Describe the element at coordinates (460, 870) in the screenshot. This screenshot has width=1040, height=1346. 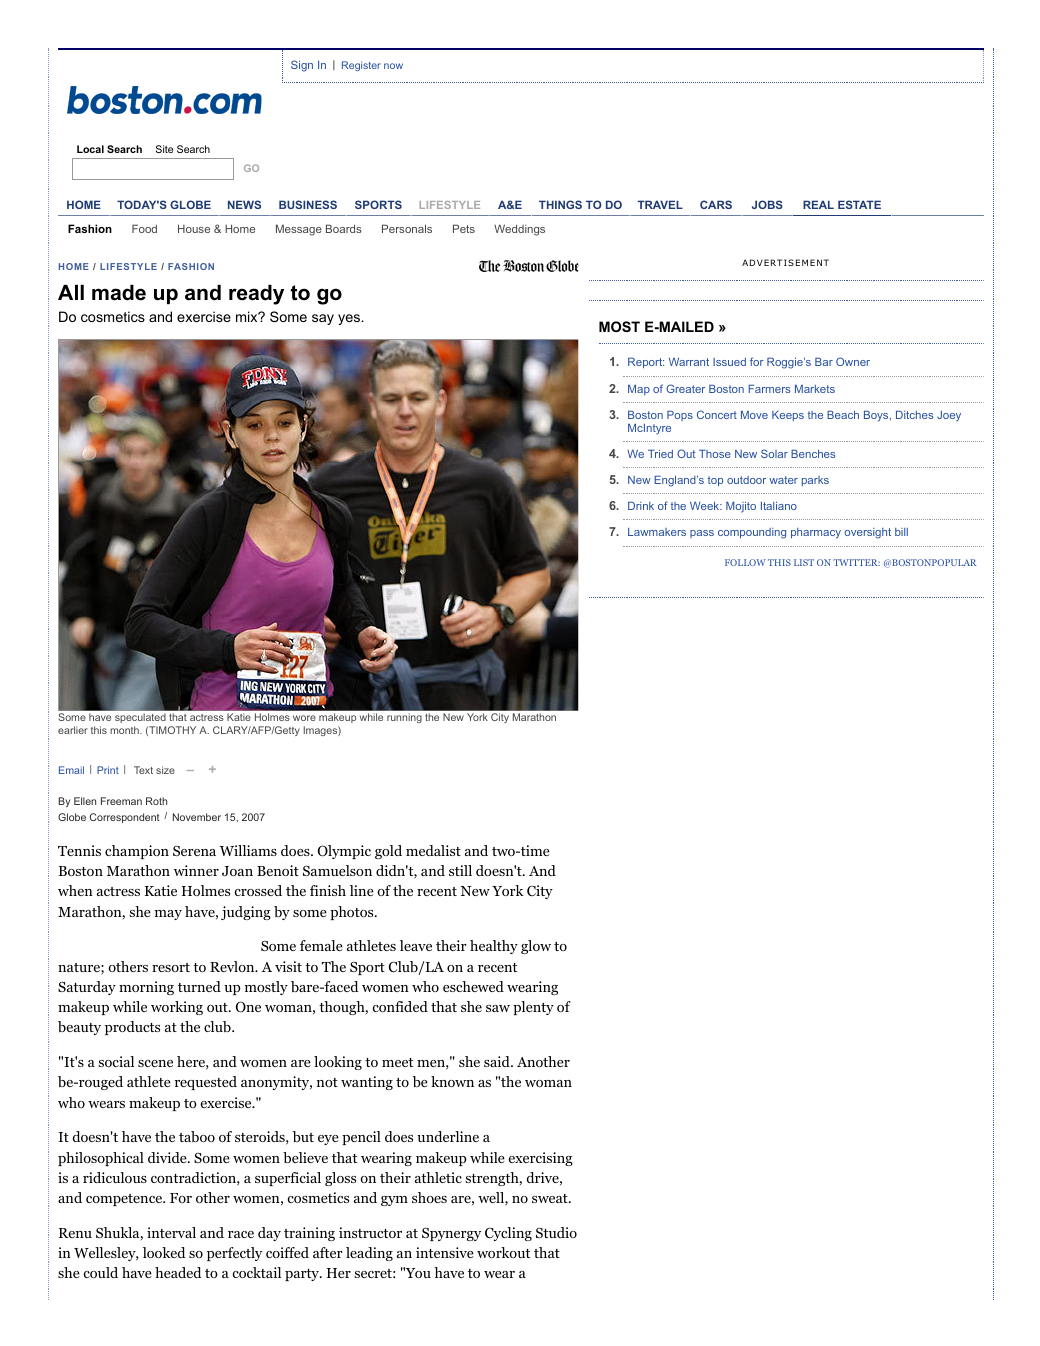
I see `still` at that location.
